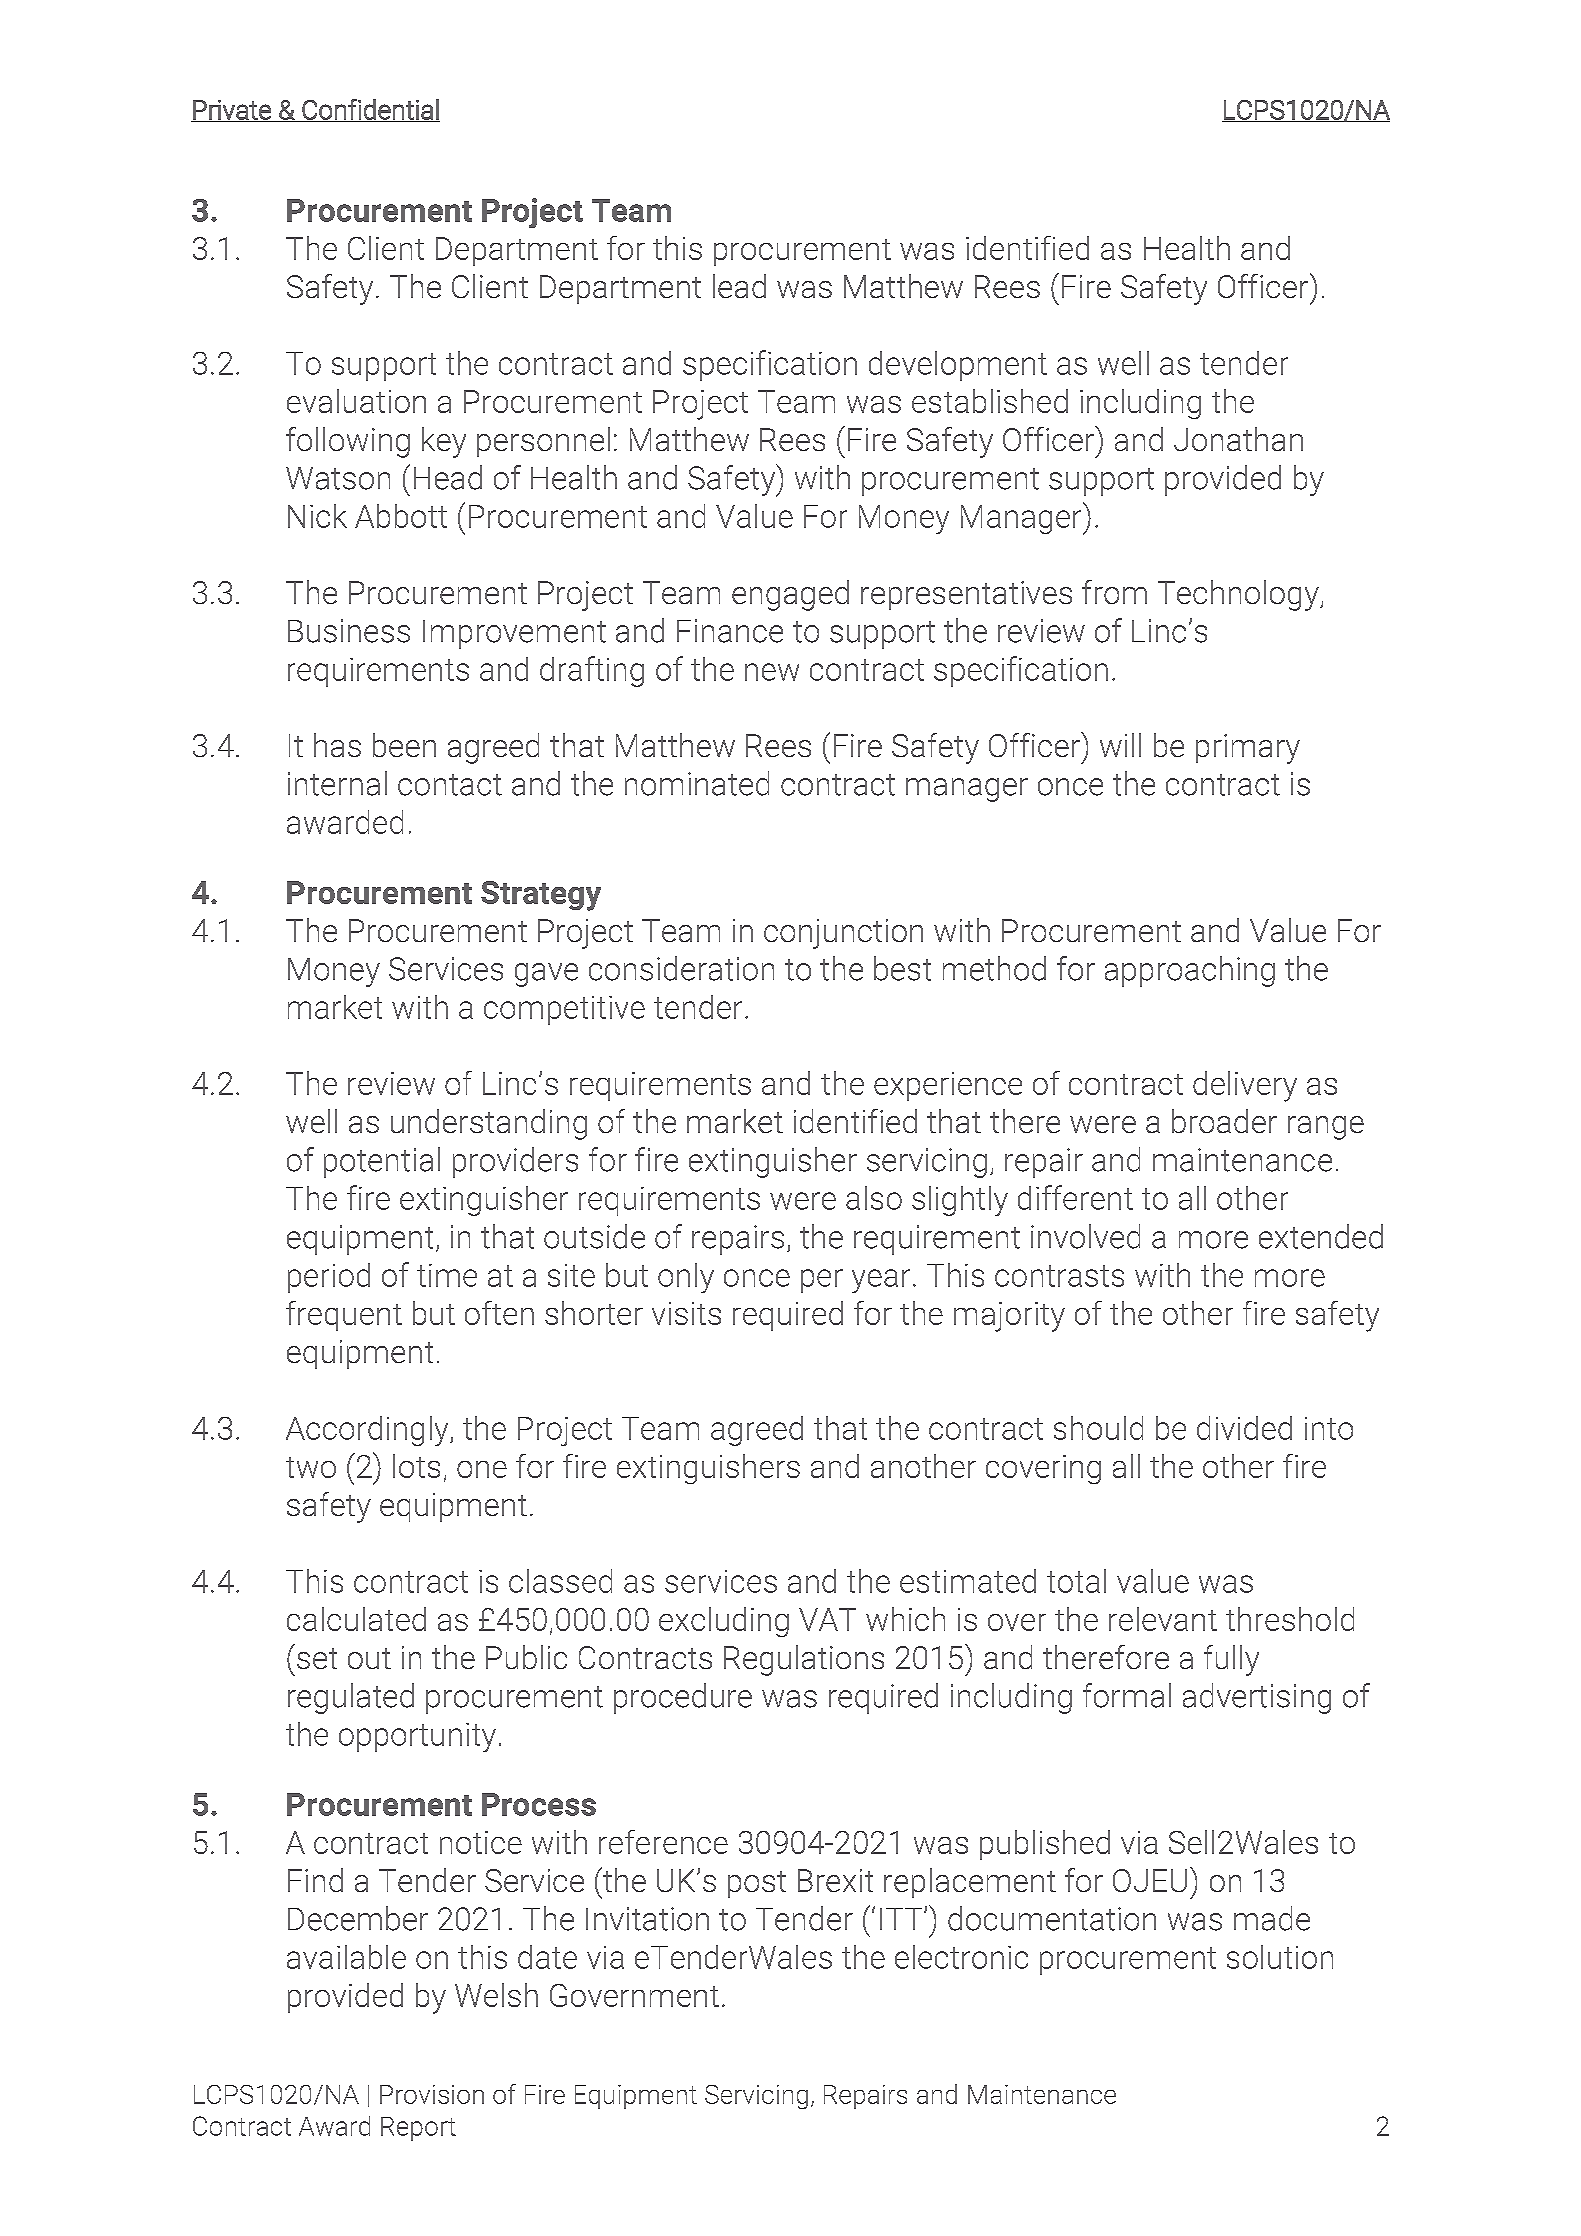 This document has width=1581, height=2236. I want to click on Accordingly, so click(368, 1431).
